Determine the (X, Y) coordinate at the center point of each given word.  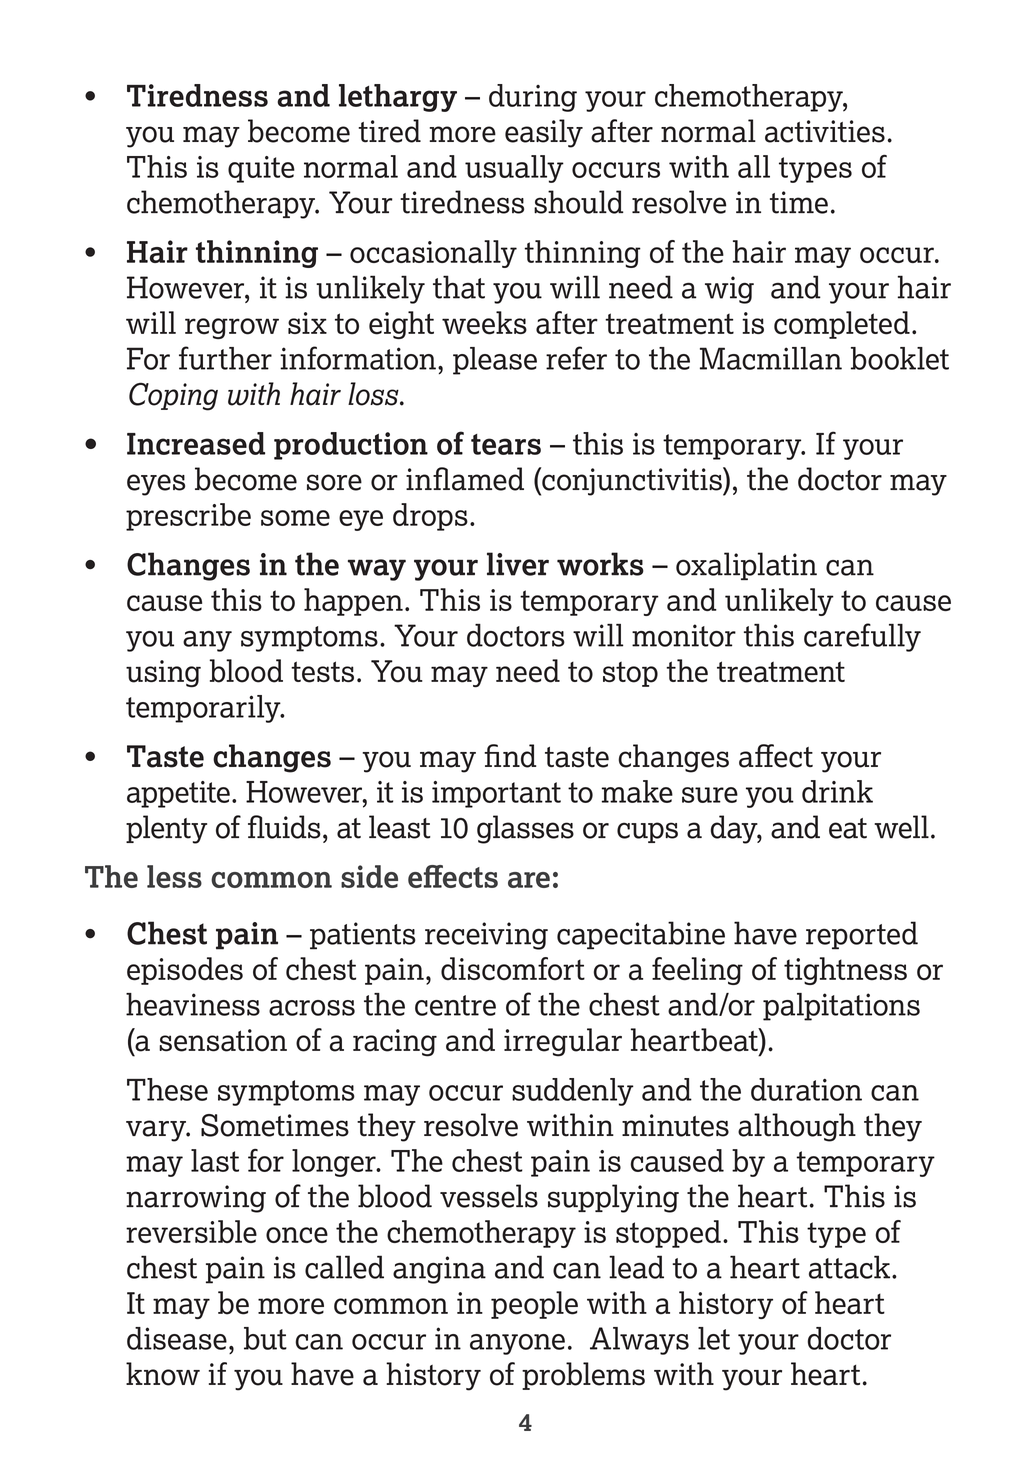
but (265, 1338)
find (510, 756)
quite (261, 169)
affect (776, 756)
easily (544, 133)
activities (825, 131)
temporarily (204, 709)
